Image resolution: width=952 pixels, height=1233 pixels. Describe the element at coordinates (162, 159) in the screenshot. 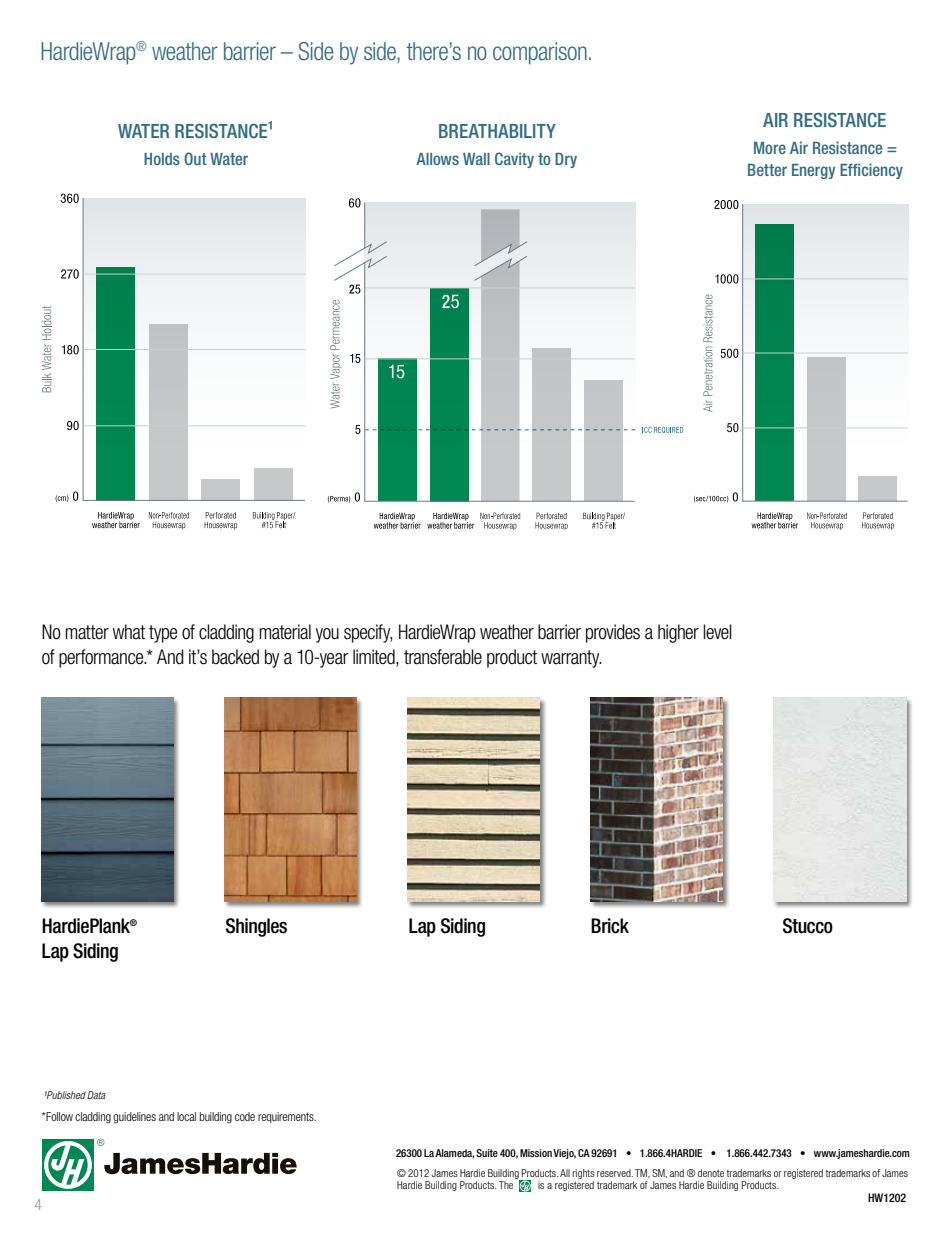

I see `Holds` at that location.
